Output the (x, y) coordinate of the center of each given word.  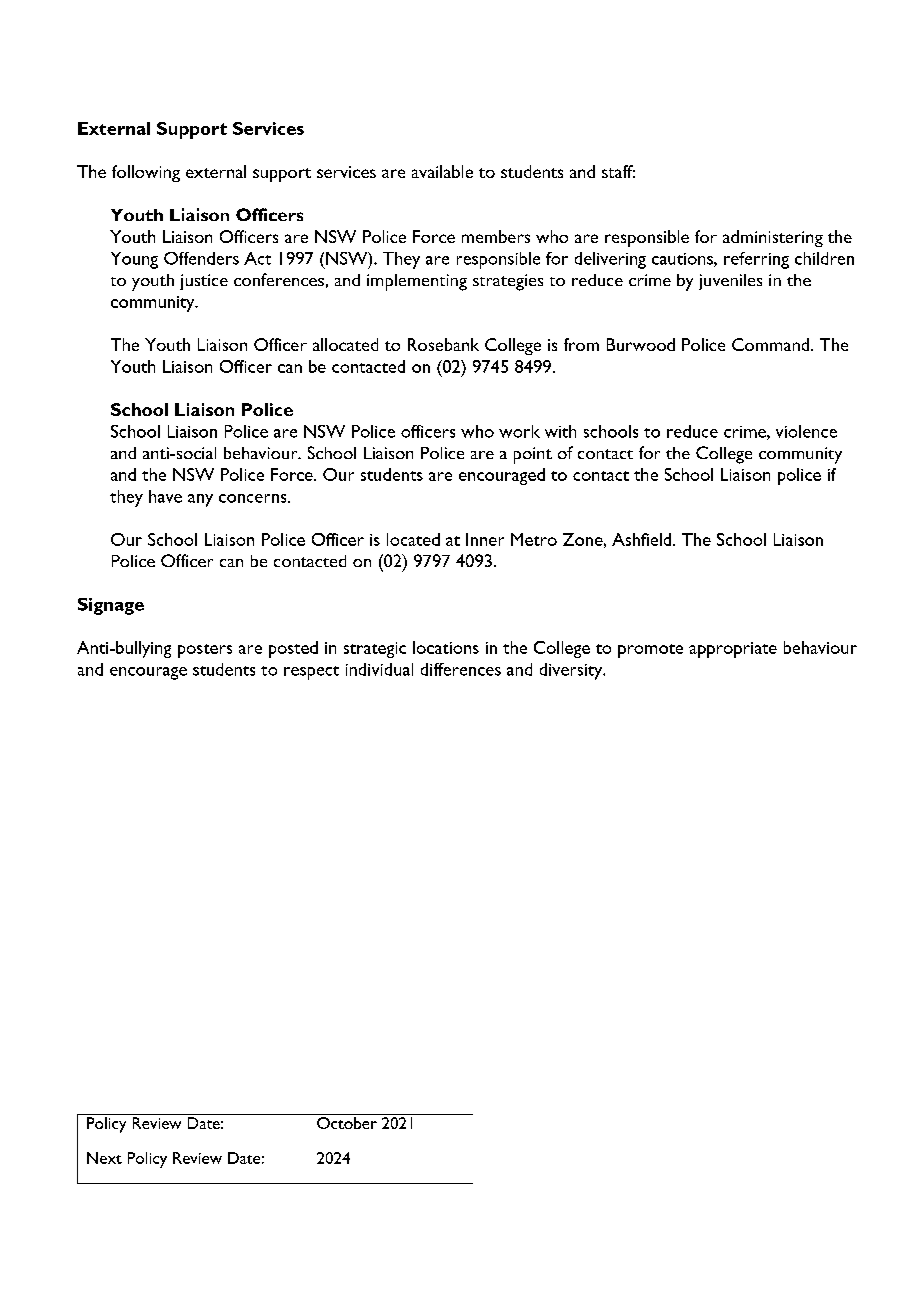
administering (773, 238)
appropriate (733, 650)
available (442, 171)
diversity (572, 671)
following (146, 173)
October (347, 1123)
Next (104, 1158)
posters (205, 651)
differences (461, 669)
